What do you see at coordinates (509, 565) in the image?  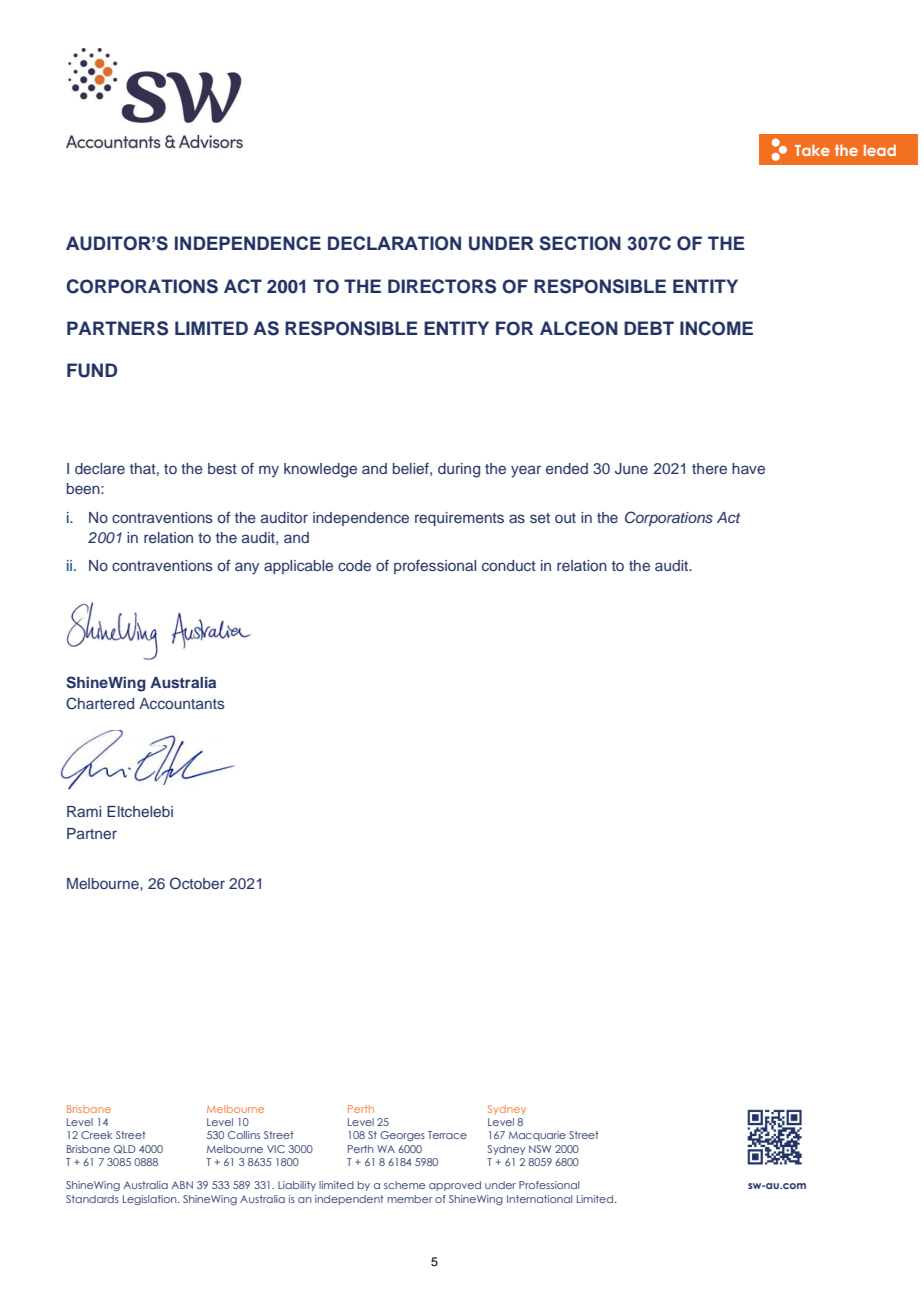 I see `conduct` at bounding box center [509, 565].
